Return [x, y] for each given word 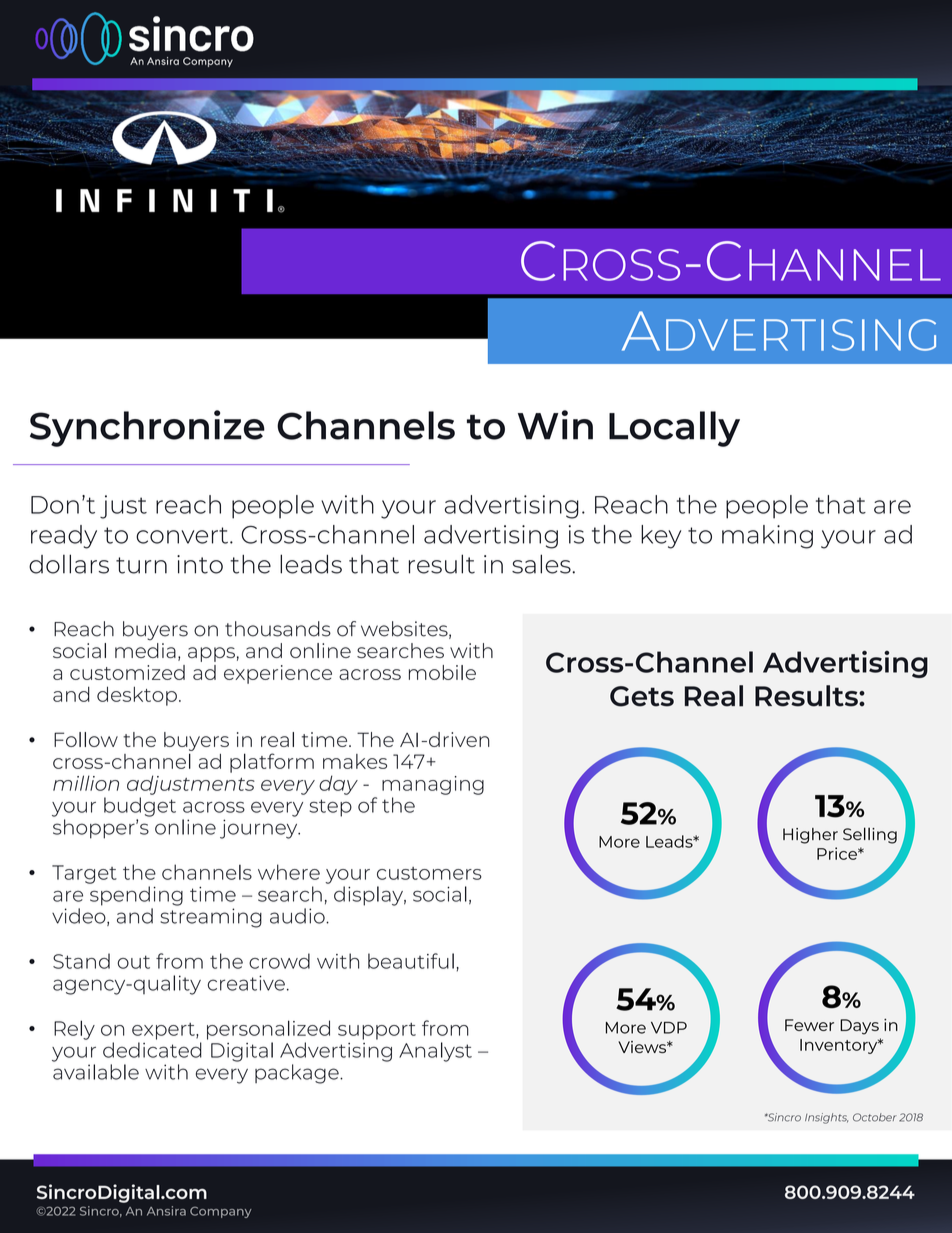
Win [555, 425]
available [96, 1072]
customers [429, 873]
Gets [642, 696]
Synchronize [147, 428]
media [145, 650]
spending [136, 896]
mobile [442, 672]
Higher [810, 836]
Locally [674, 429]
